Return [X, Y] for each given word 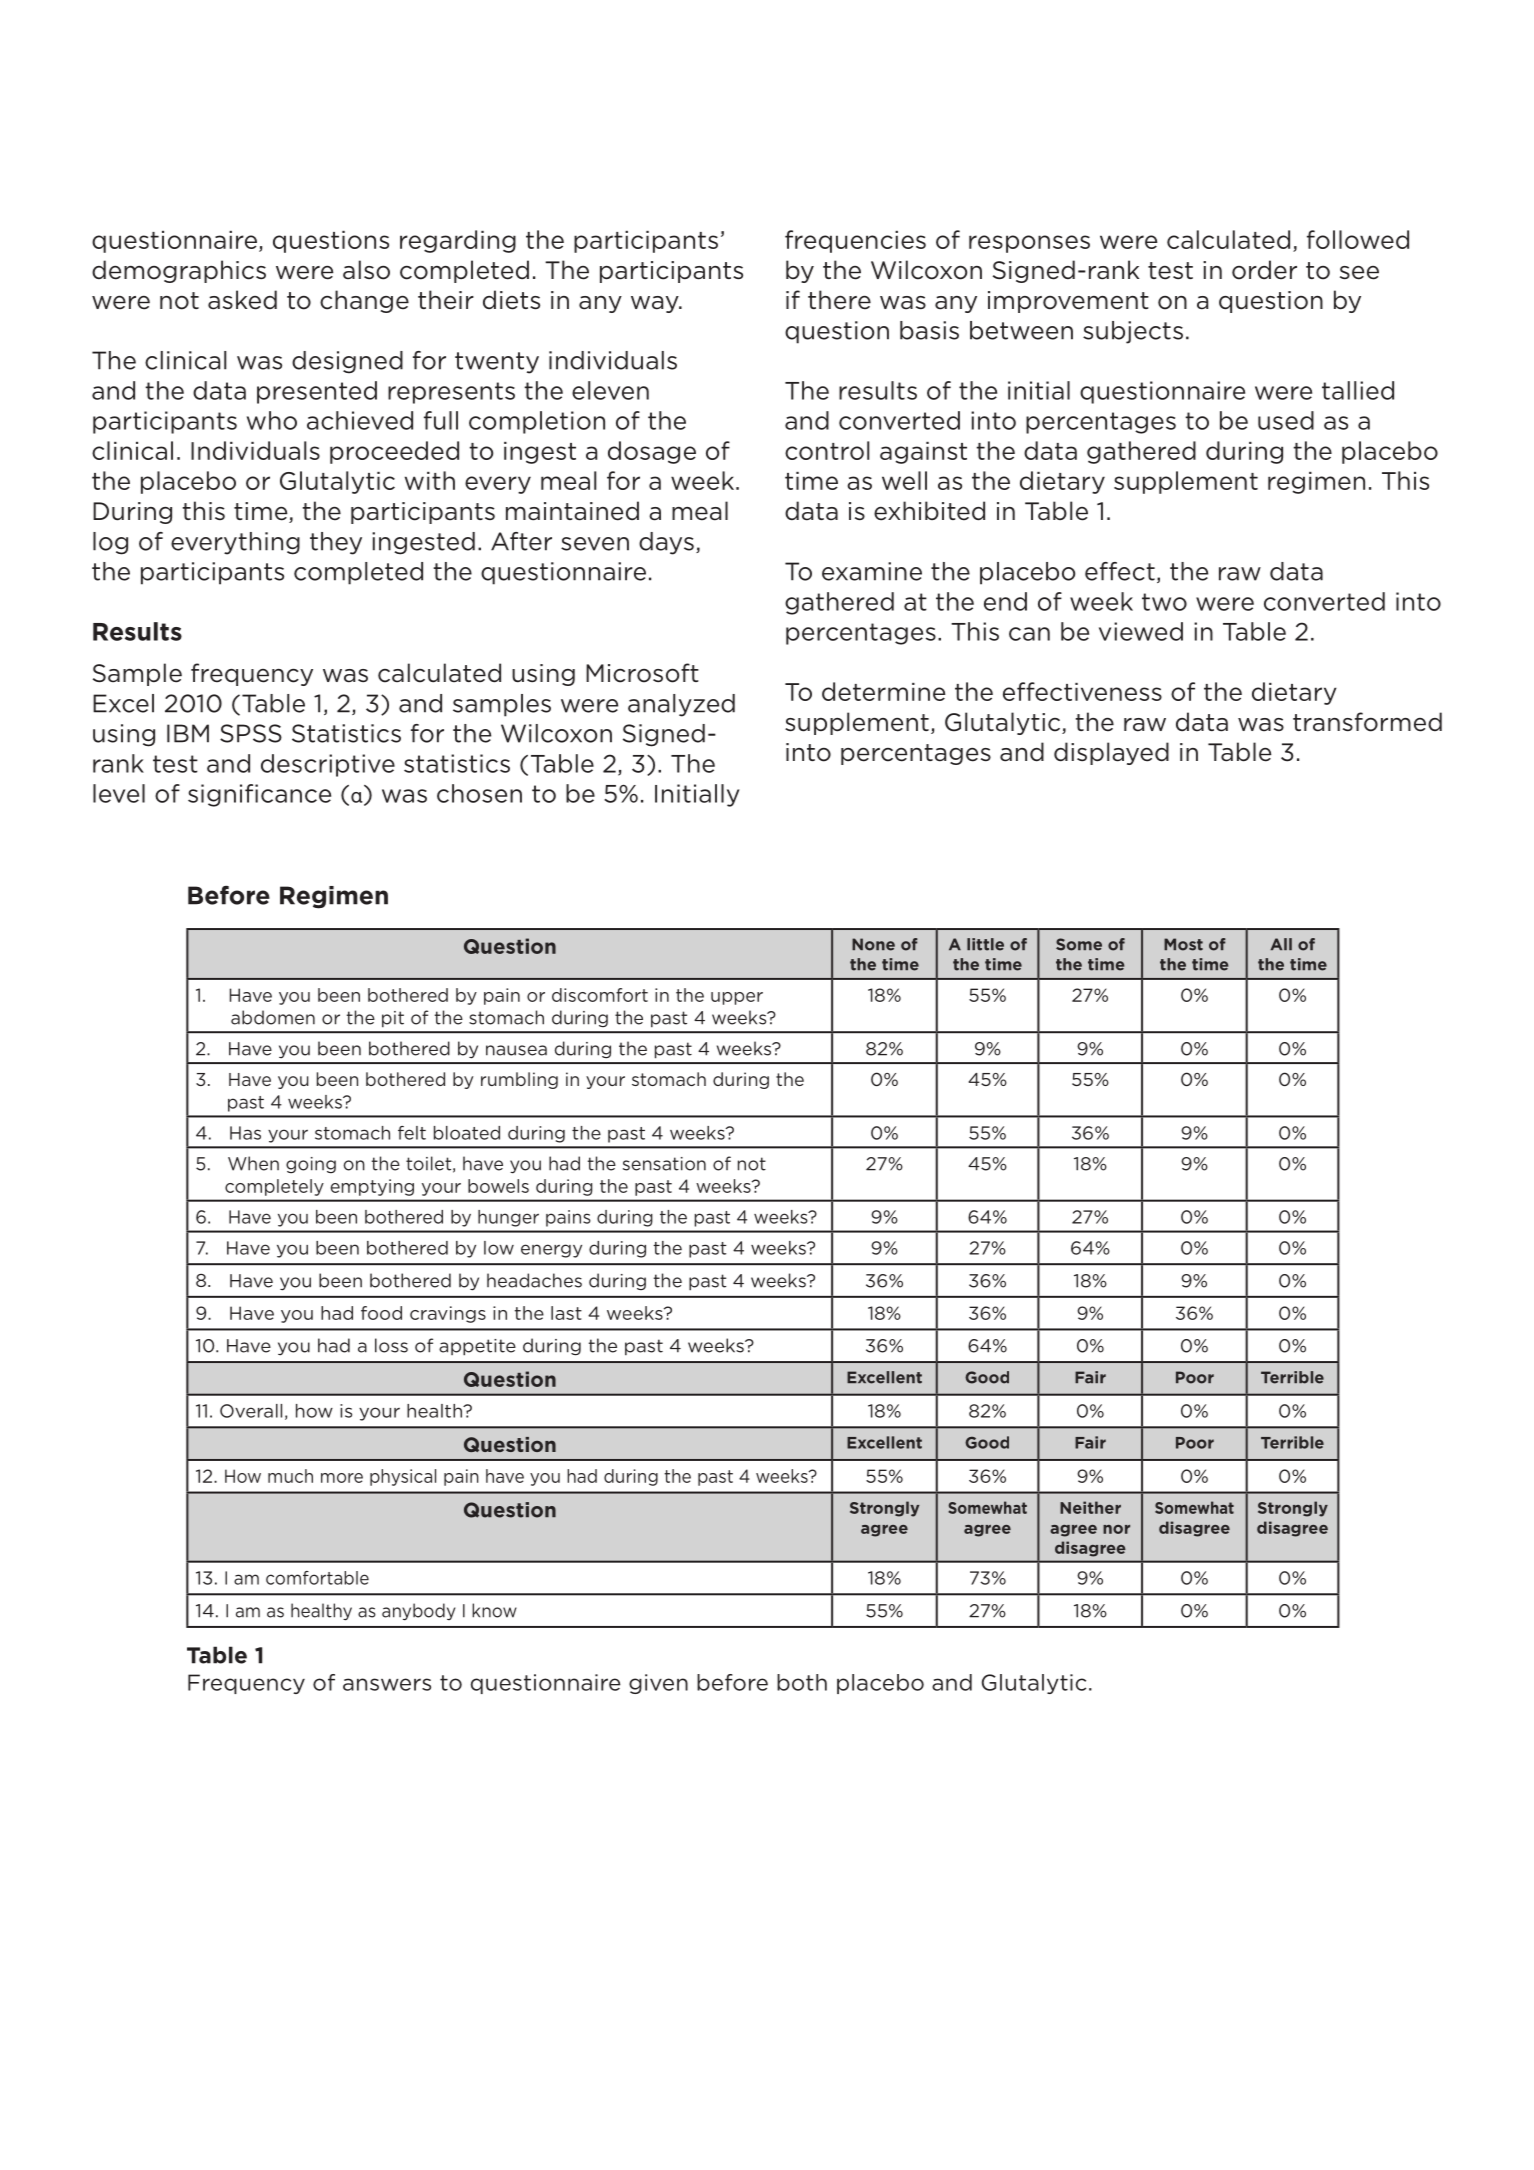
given [658, 1684]
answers [387, 1684]
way [656, 304]
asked [242, 300]
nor [1116, 1529]
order [1264, 270]
